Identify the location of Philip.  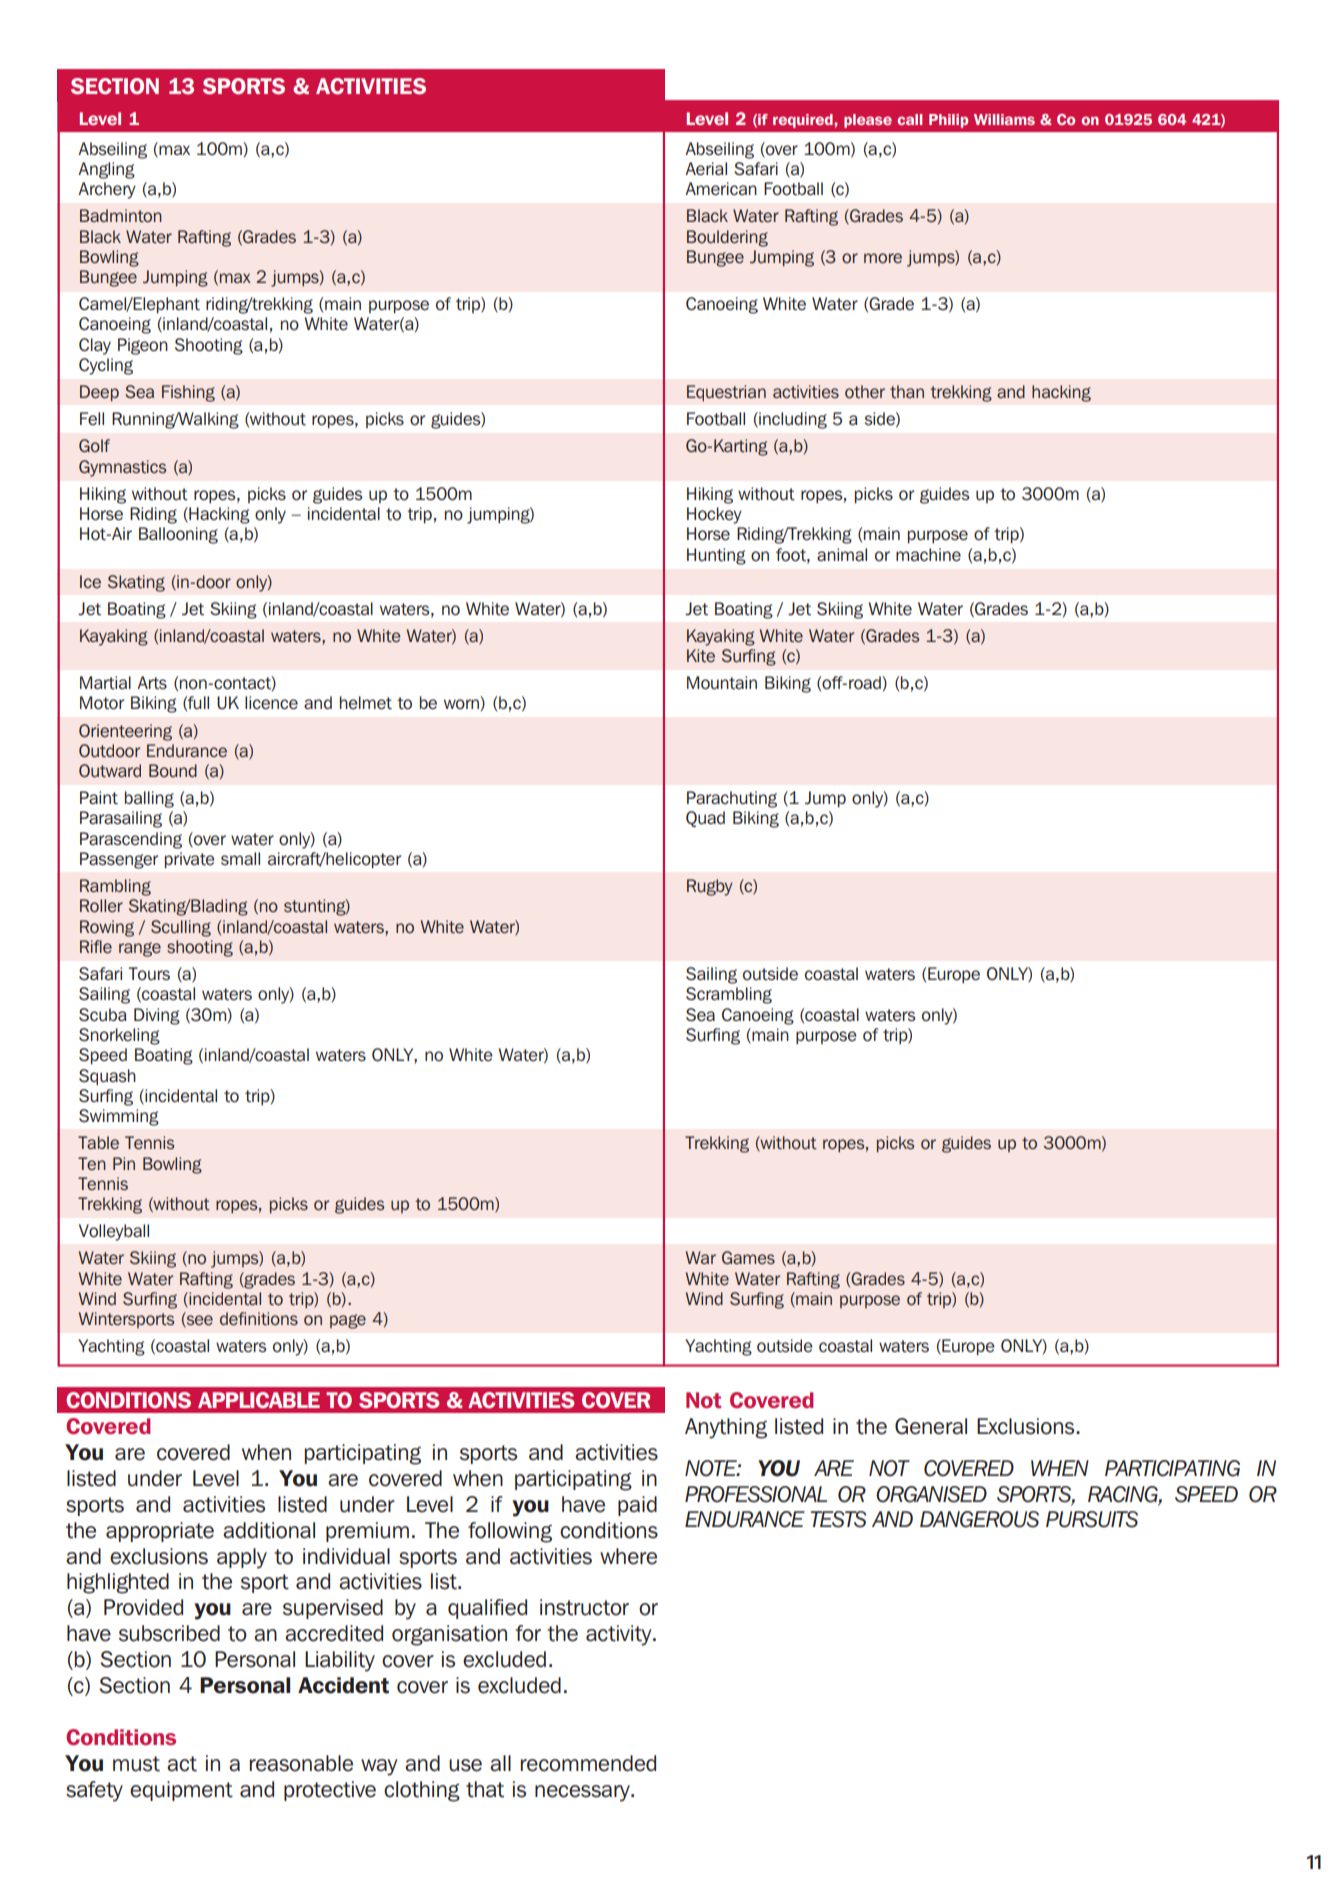
(948, 121).
